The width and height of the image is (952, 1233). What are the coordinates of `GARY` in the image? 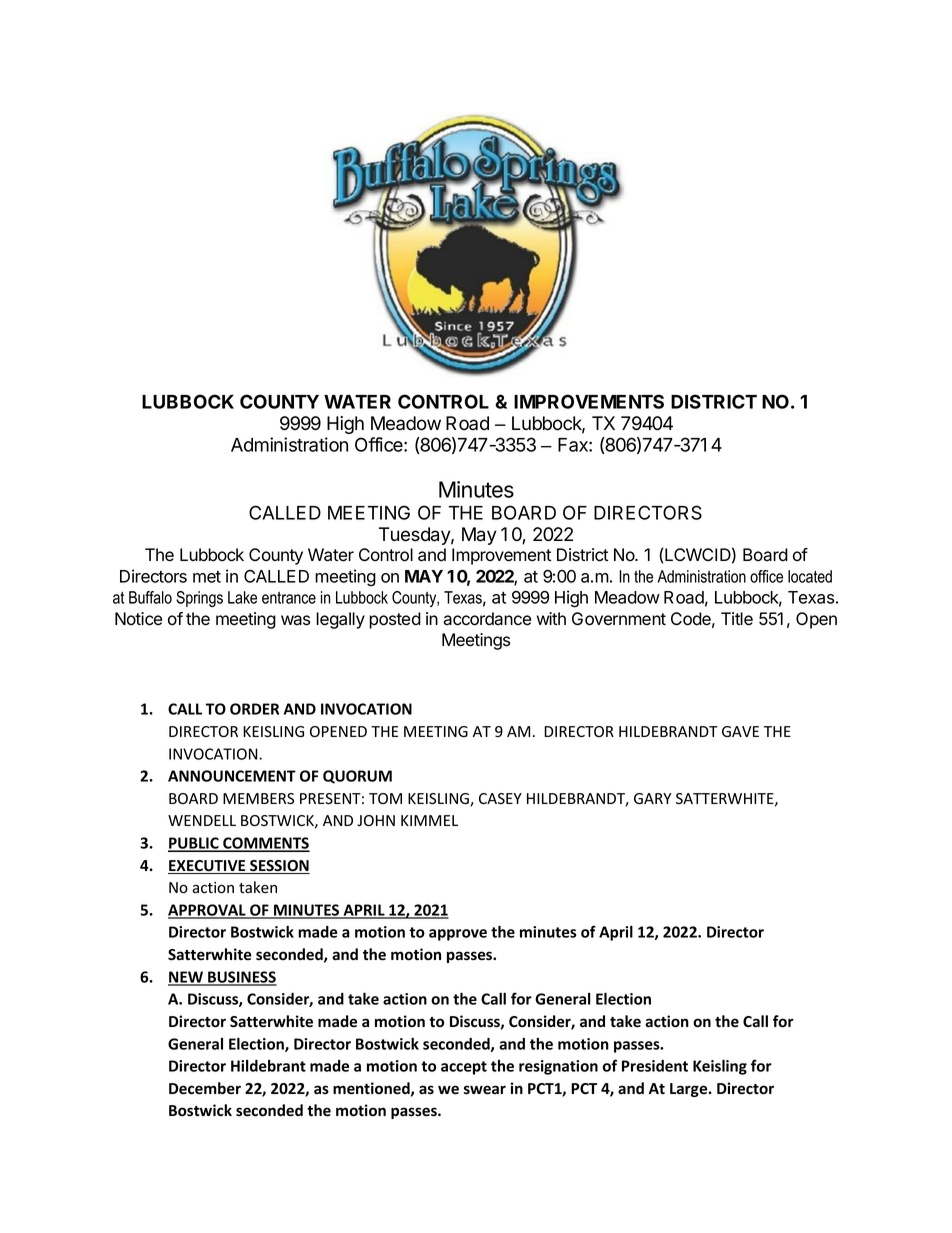 It's located at (653, 798).
